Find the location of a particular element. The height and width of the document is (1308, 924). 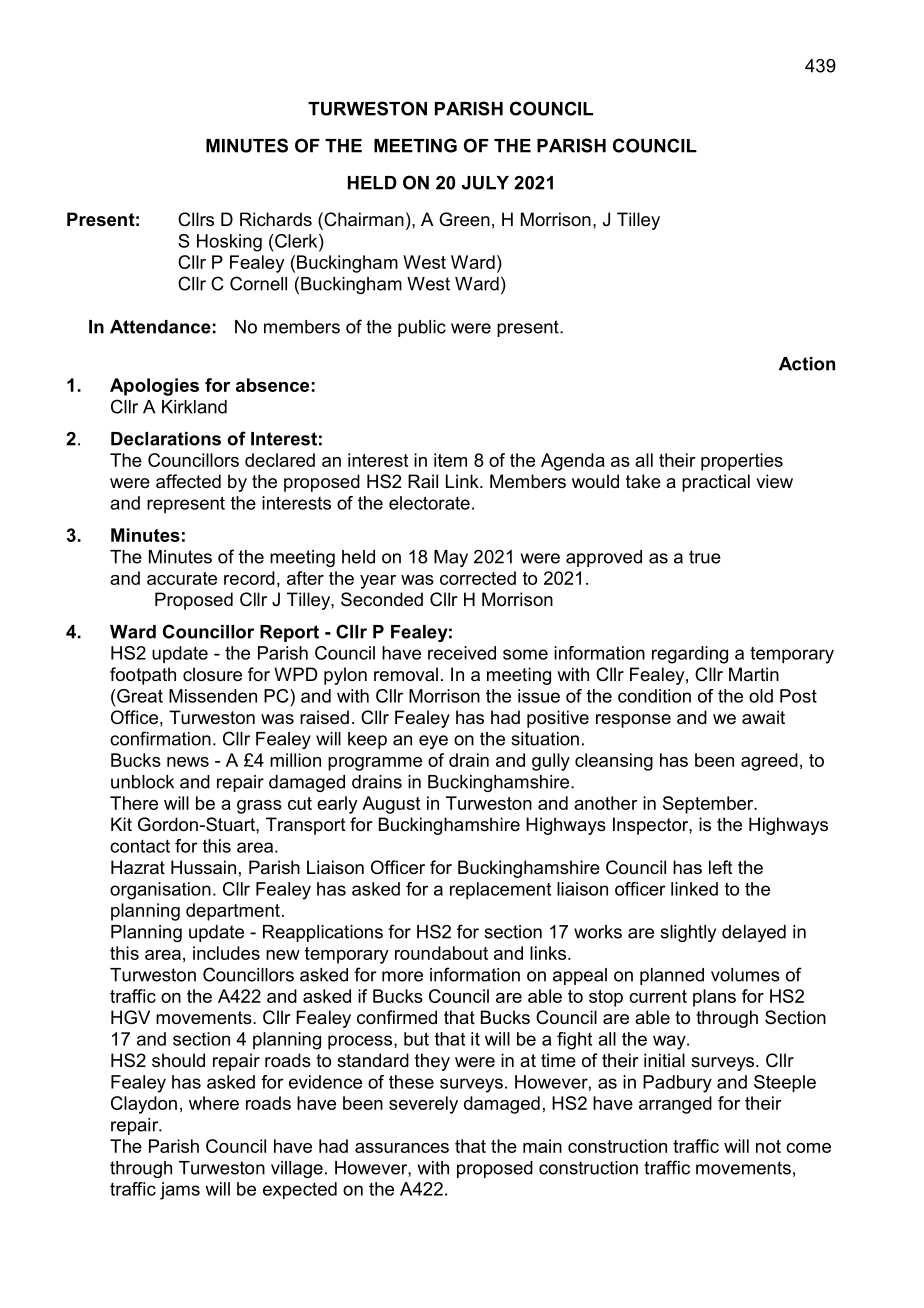

May is located at coordinates (451, 558).
